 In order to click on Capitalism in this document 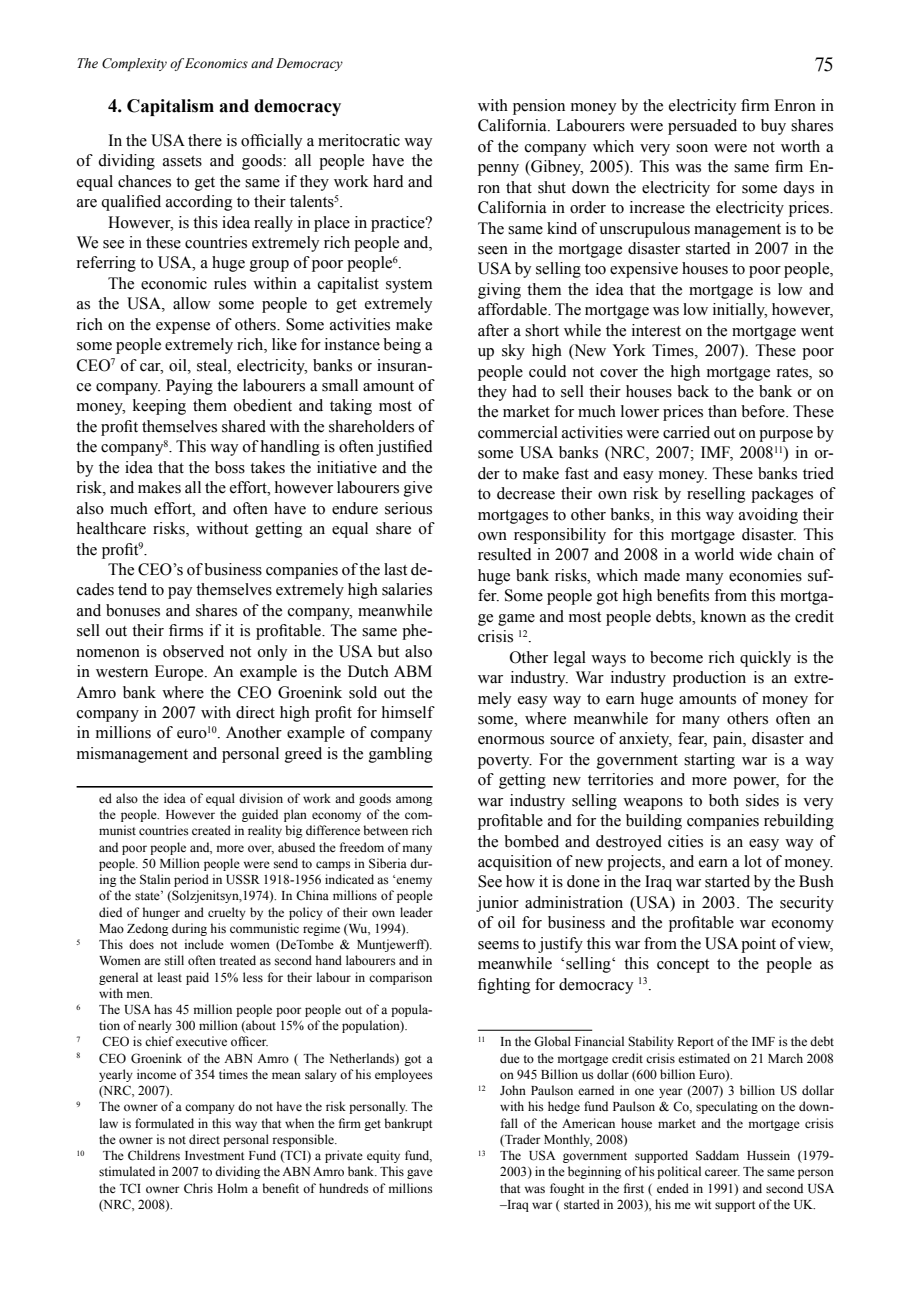, I will do `click(170, 107)`.
